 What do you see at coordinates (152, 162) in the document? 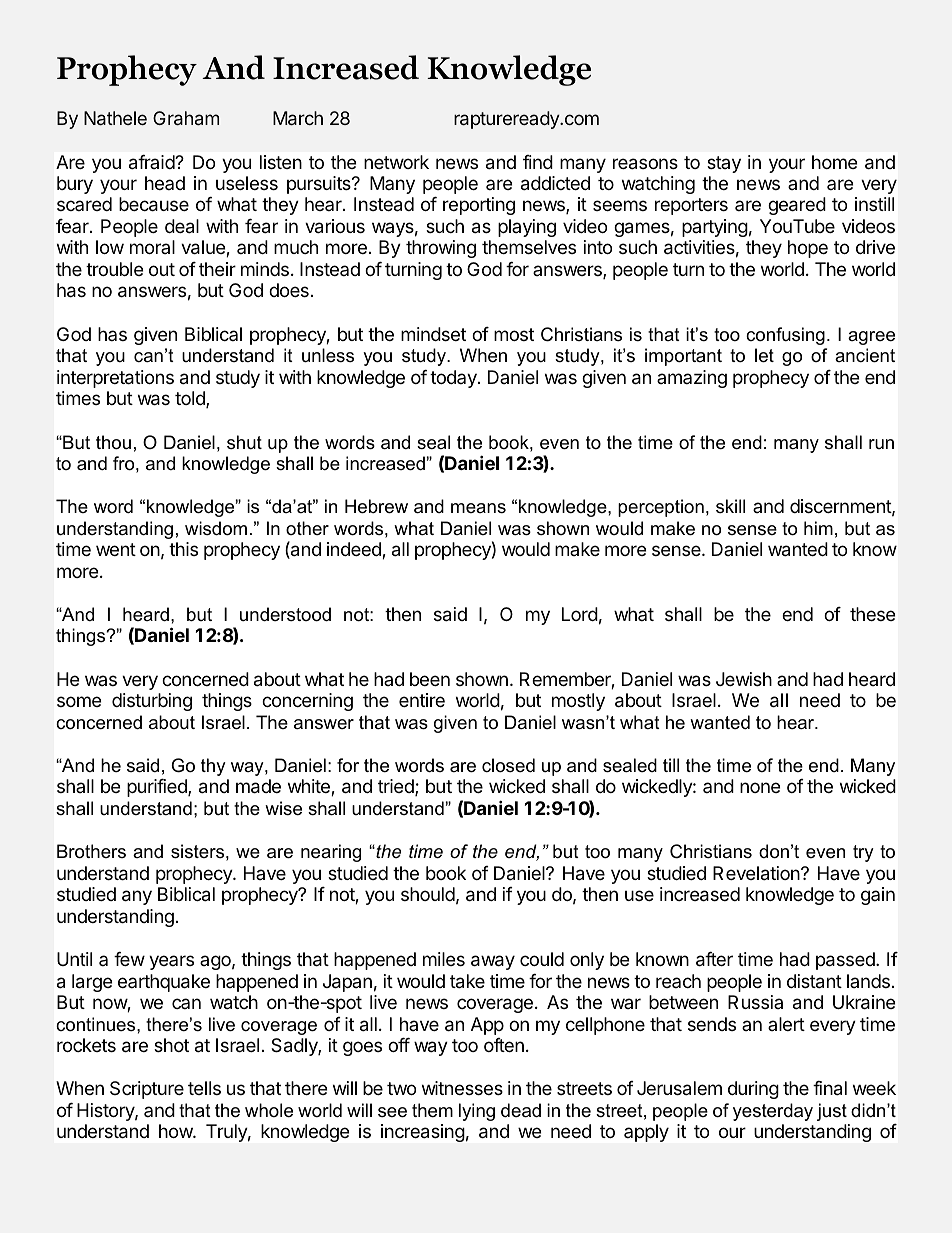
I see `afraid` at bounding box center [152, 162].
